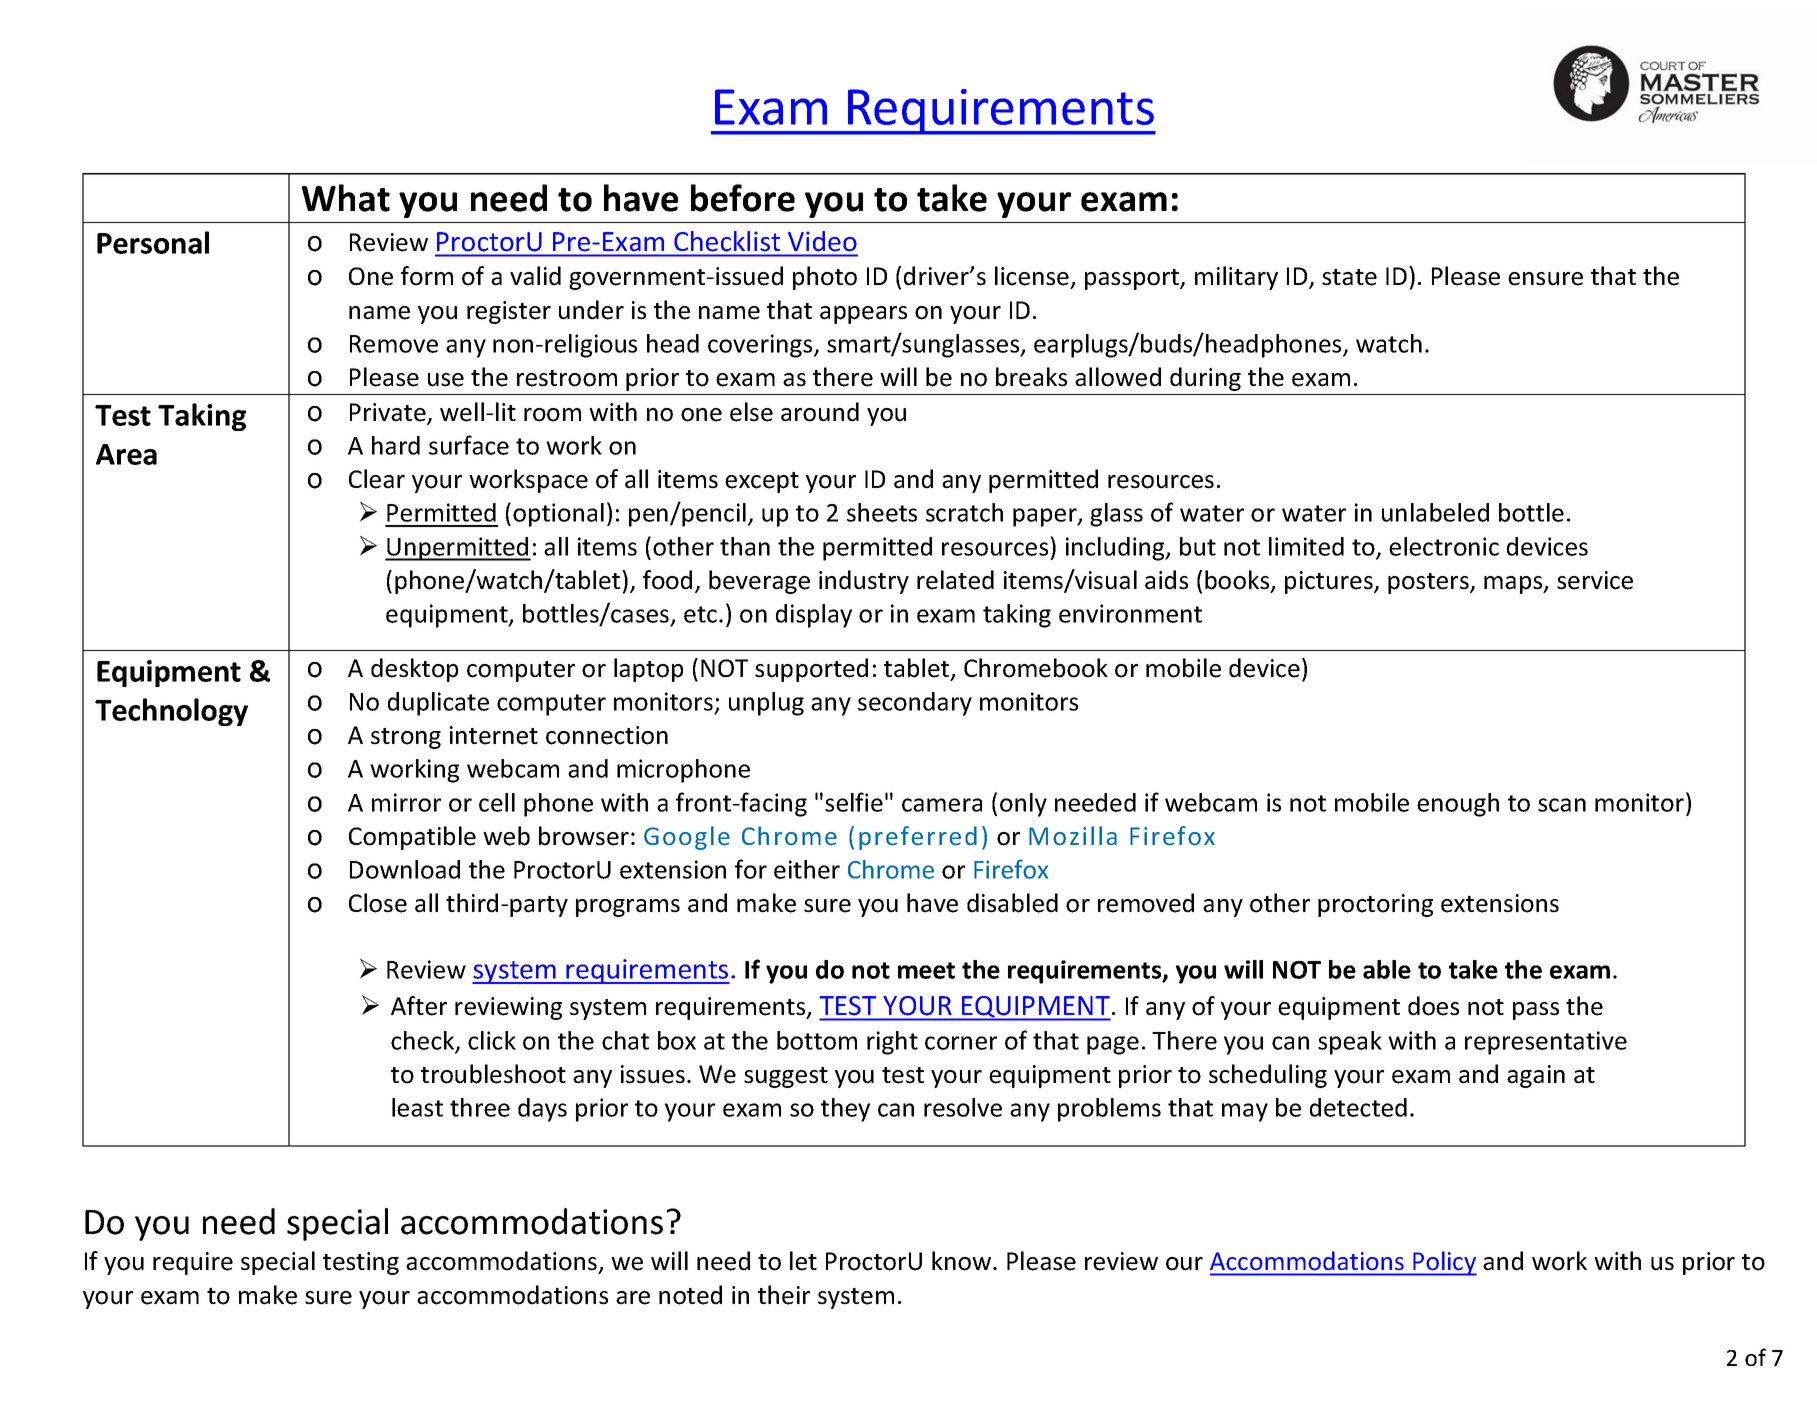 The height and width of the image is (1404, 1817). I want to click on industry, so click(864, 582).
